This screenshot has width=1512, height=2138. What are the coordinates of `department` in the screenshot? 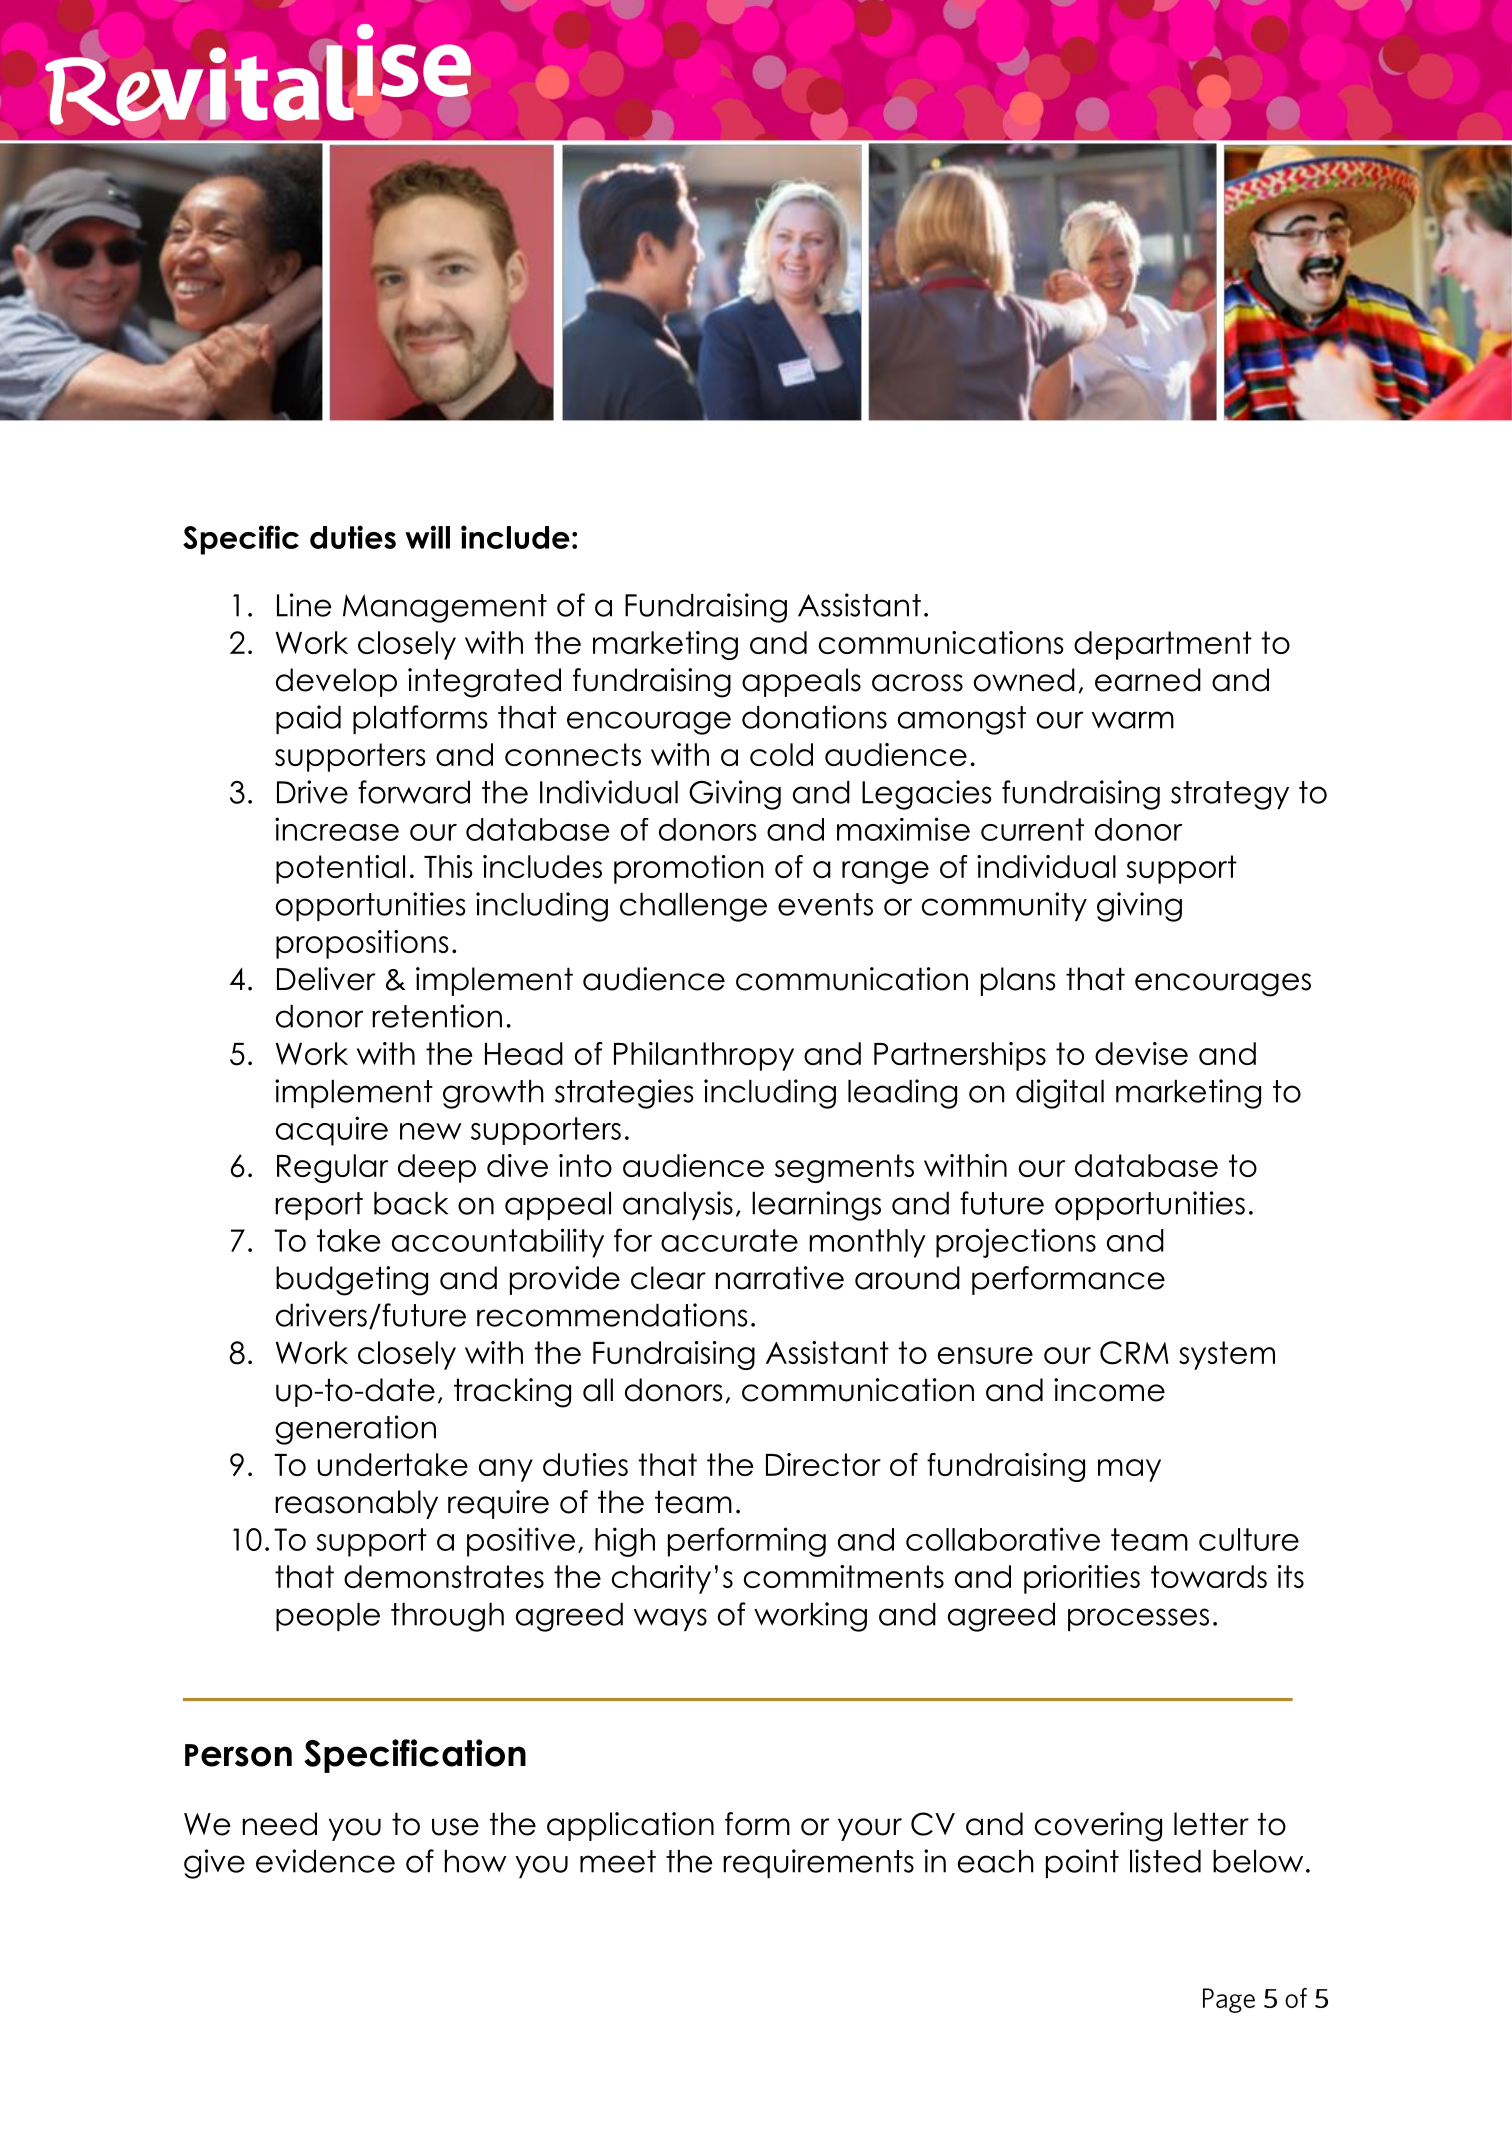 It's located at (1163, 645).
